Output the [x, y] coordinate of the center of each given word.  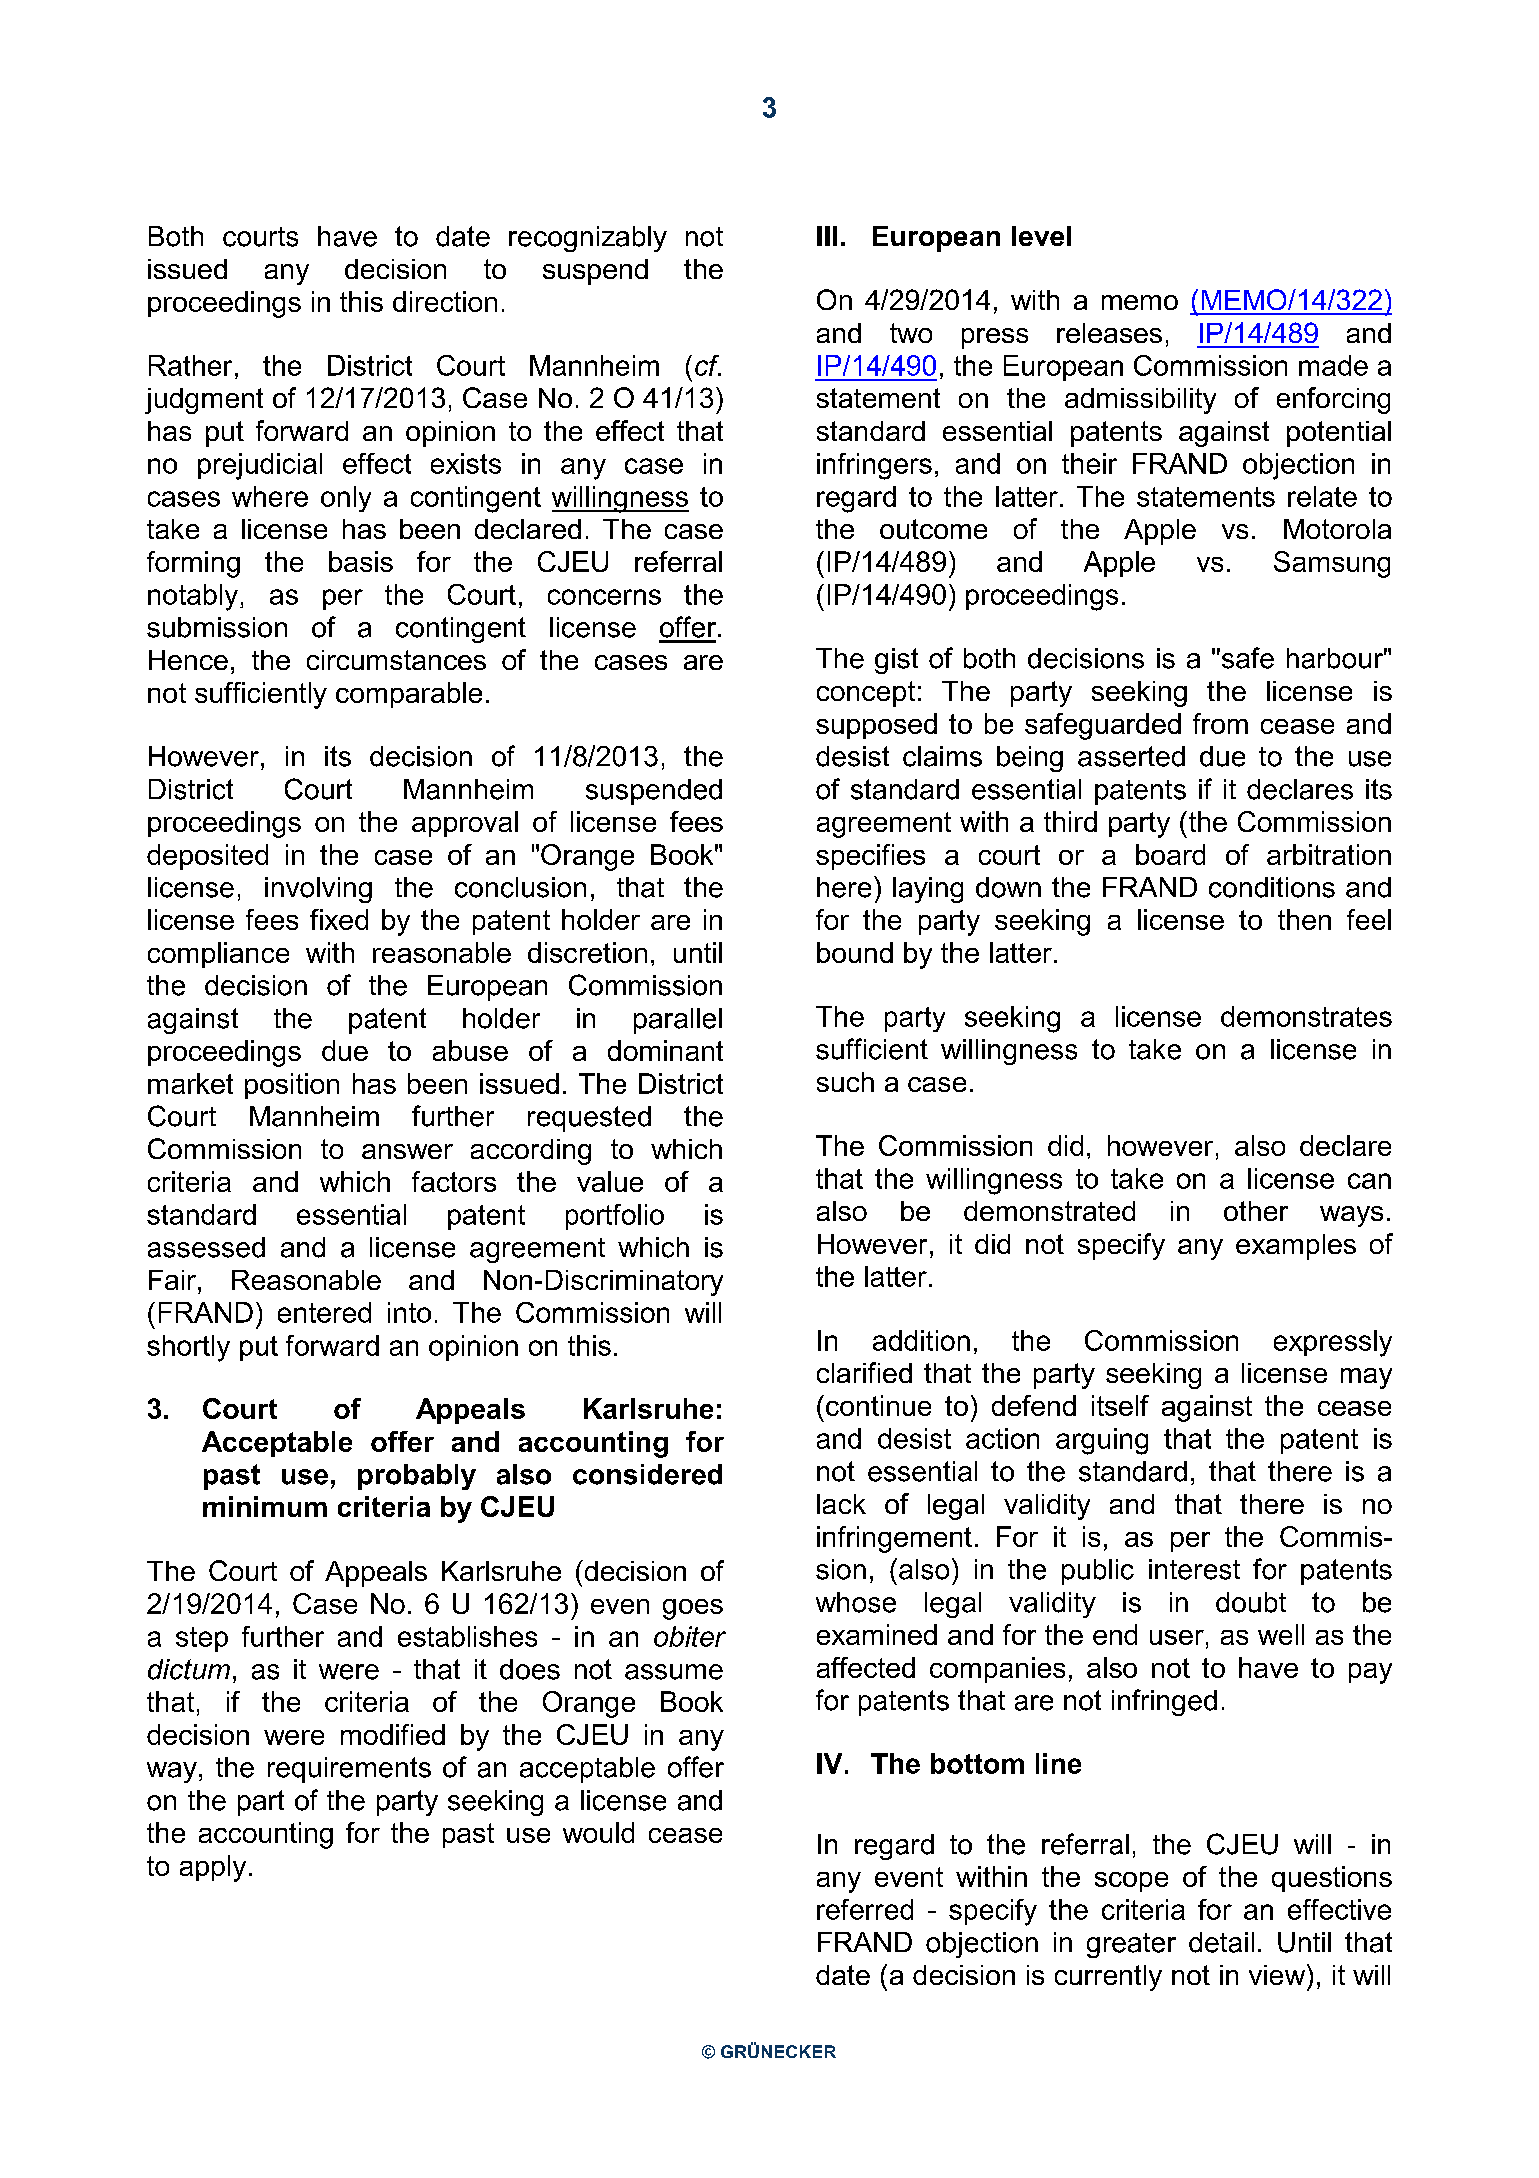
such [845, 1082]
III [827, 236]
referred [865, 1909]
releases [1109, 333]
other [1256, 1211]
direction [445, 301]
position [292, 1086]
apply [213, 1868]
